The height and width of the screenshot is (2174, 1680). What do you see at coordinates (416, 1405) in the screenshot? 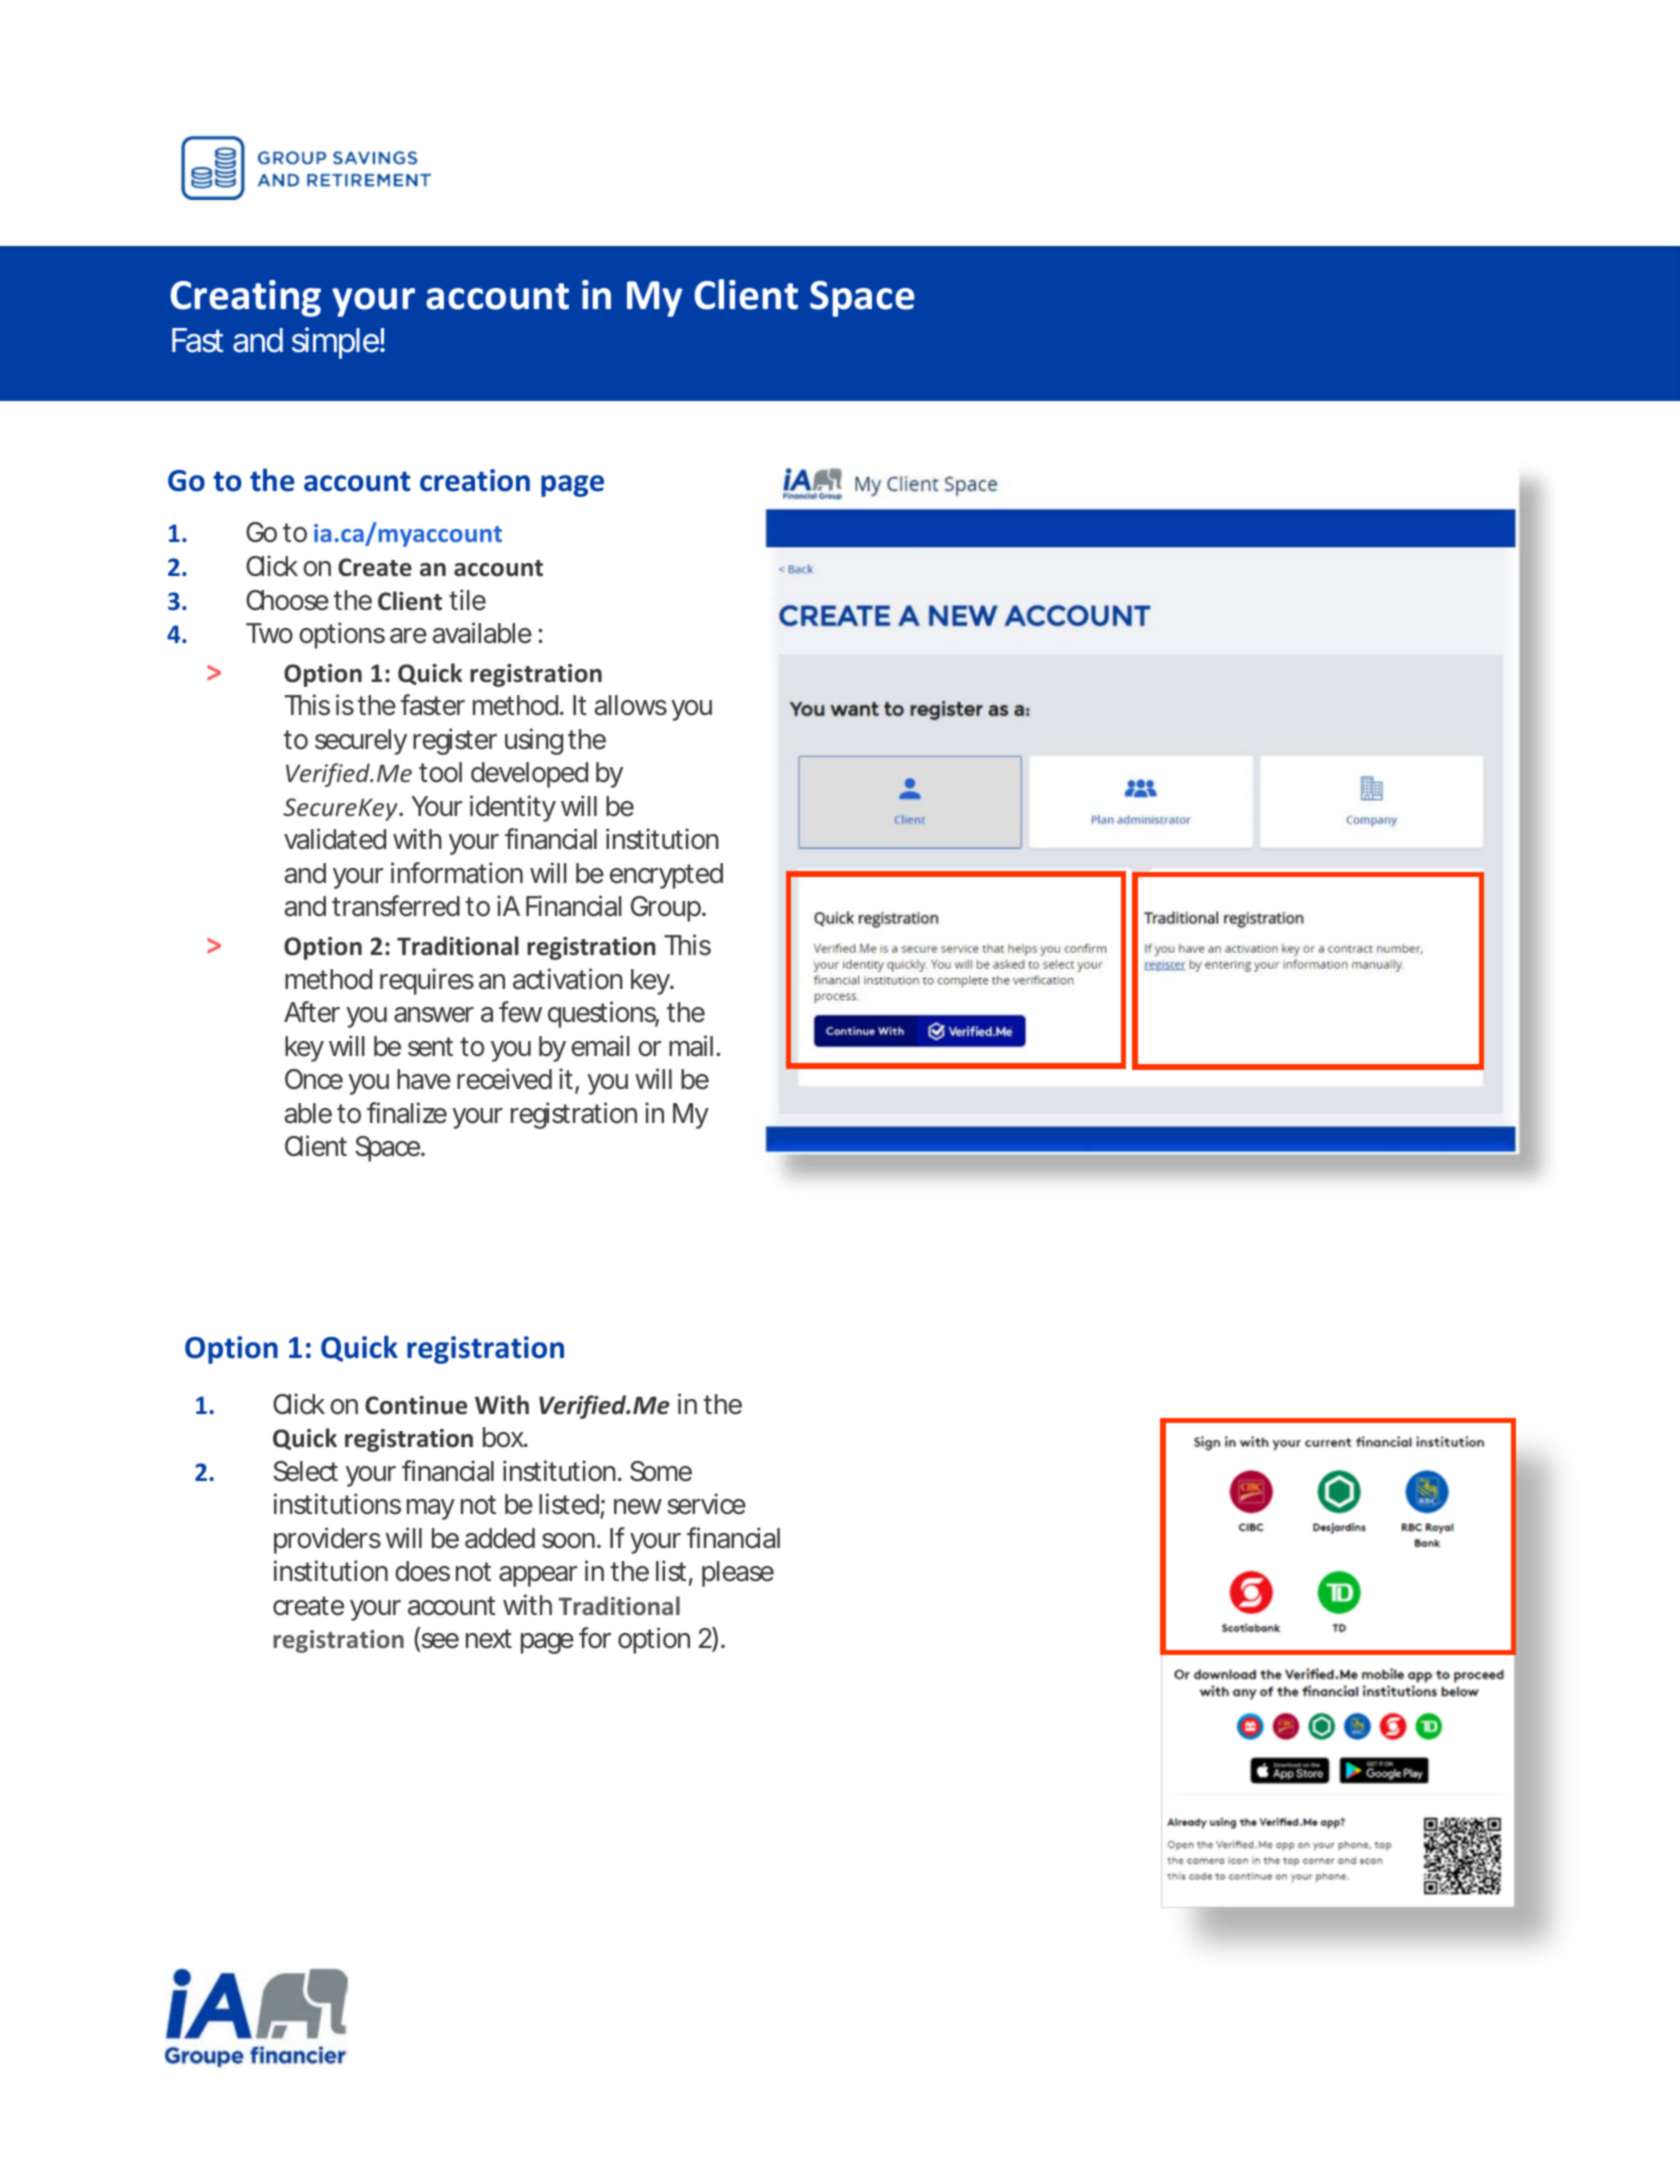
I see `Continue` at bounding box center [416, 1405].
